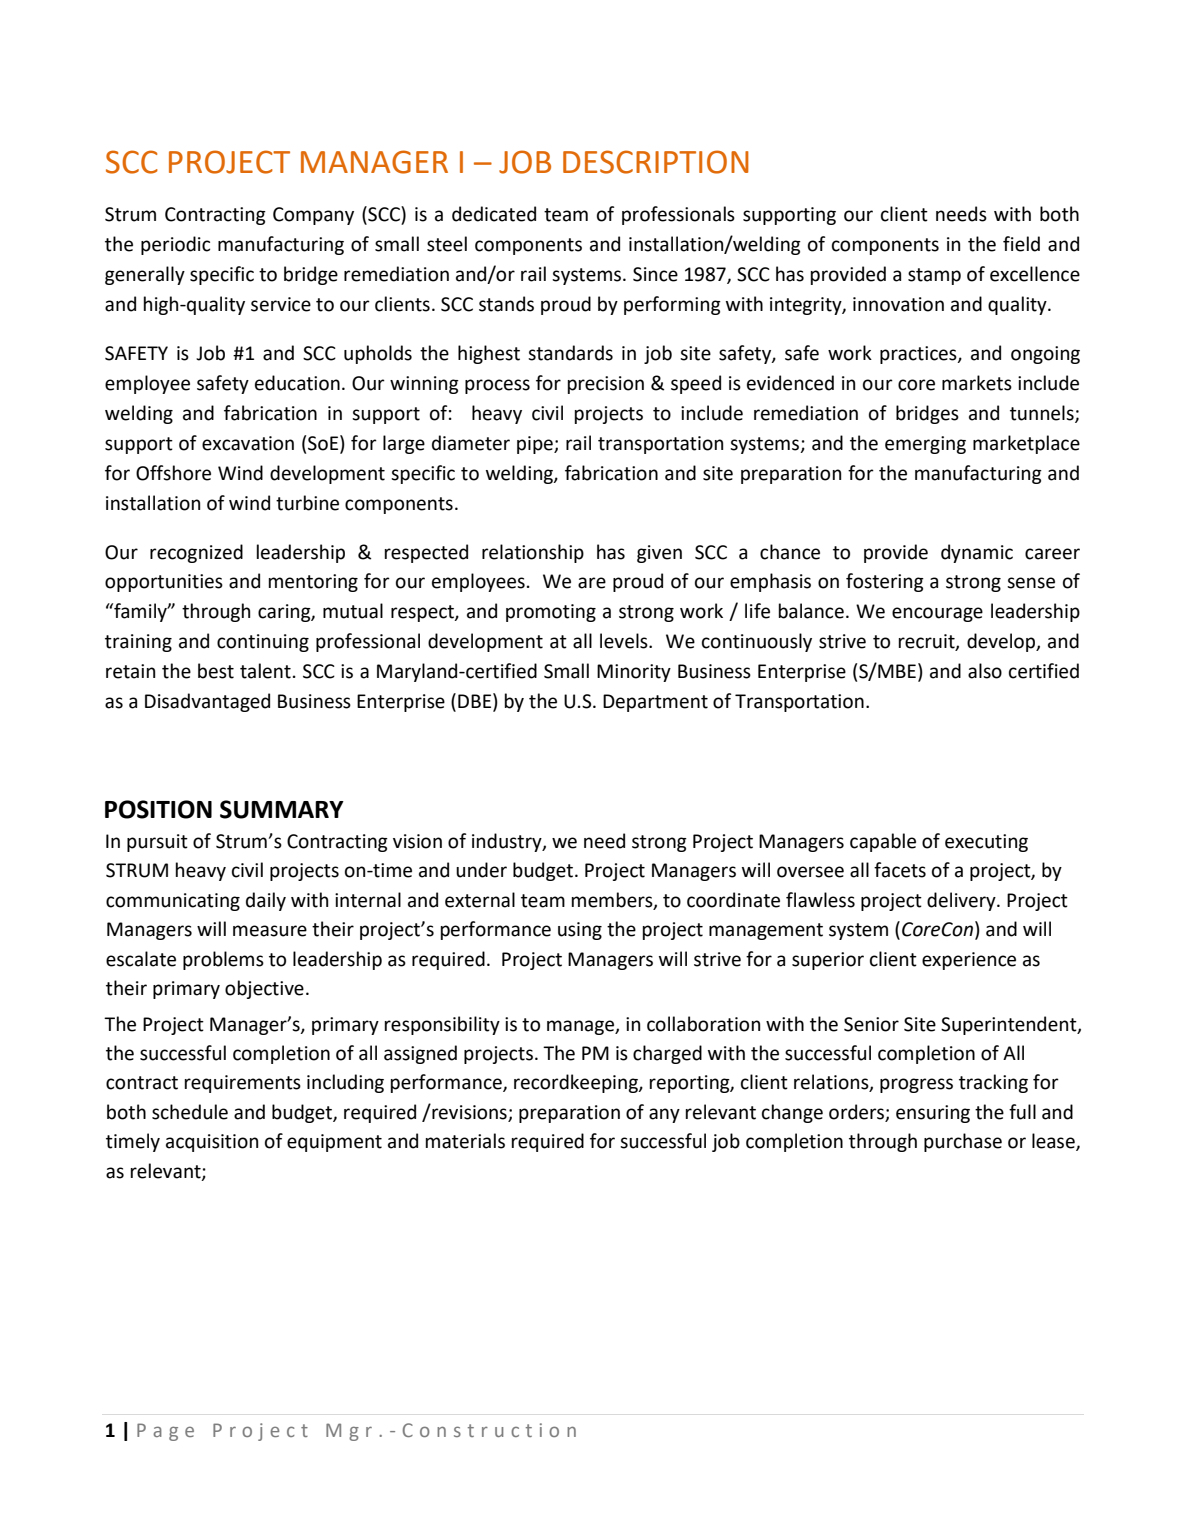 The width and height of the page is (1189, 1539). Describe the element at coordinates (580, 931) in the page. I see `using` at that location.
